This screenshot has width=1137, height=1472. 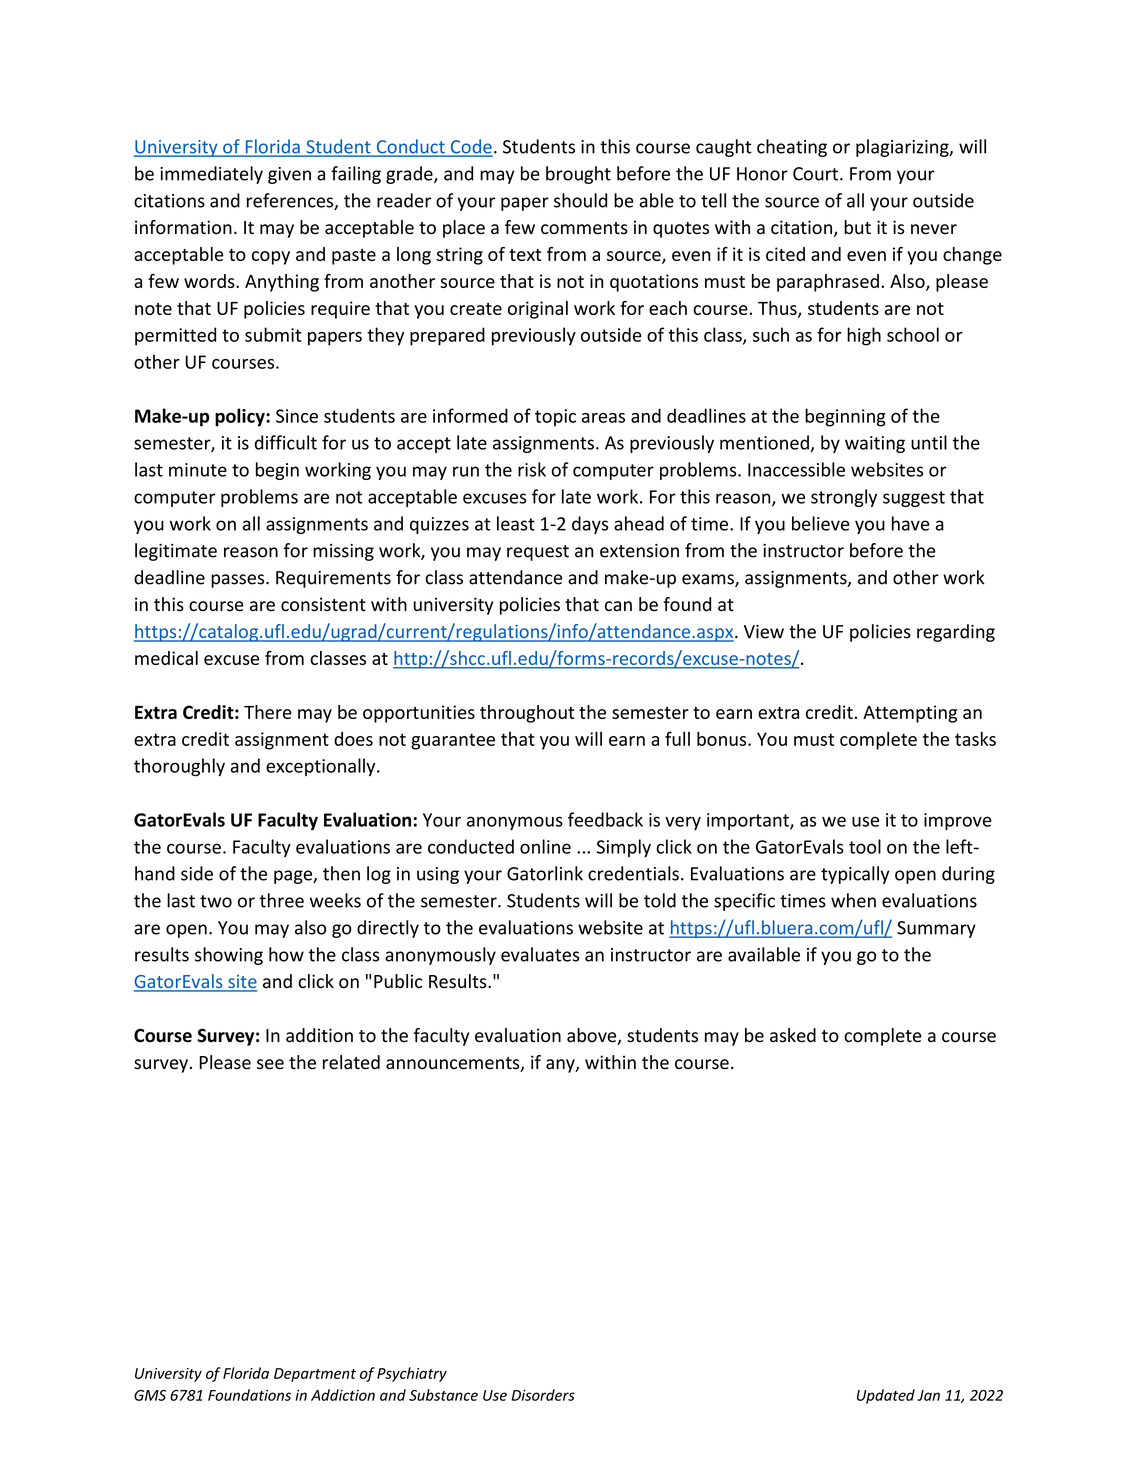 What do you see at coordinates (910, 714) in the screenshot?
I see `Attempting` at bounding box center [910, 714].
